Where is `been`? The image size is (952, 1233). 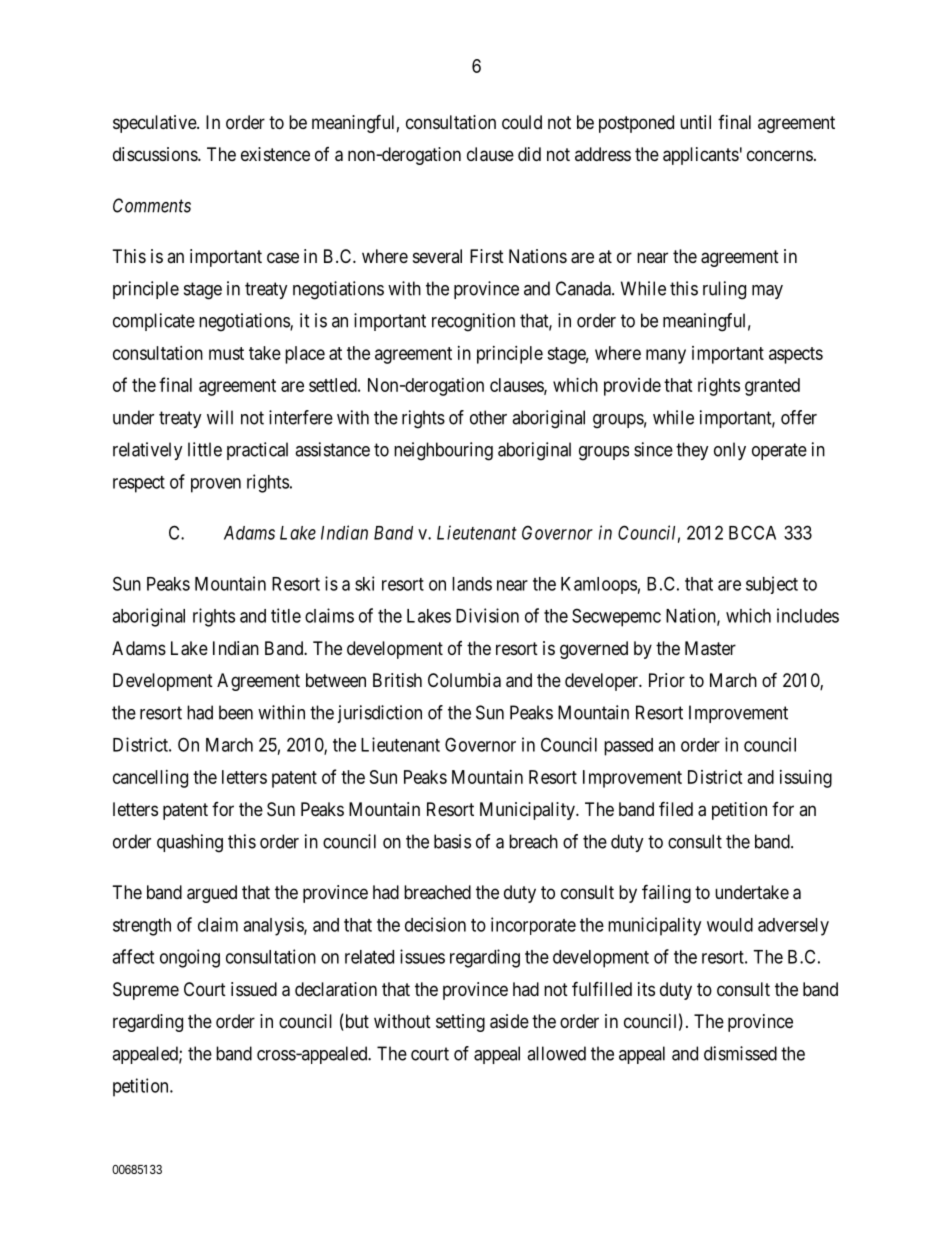 been is located at coordinates (236, 712).
